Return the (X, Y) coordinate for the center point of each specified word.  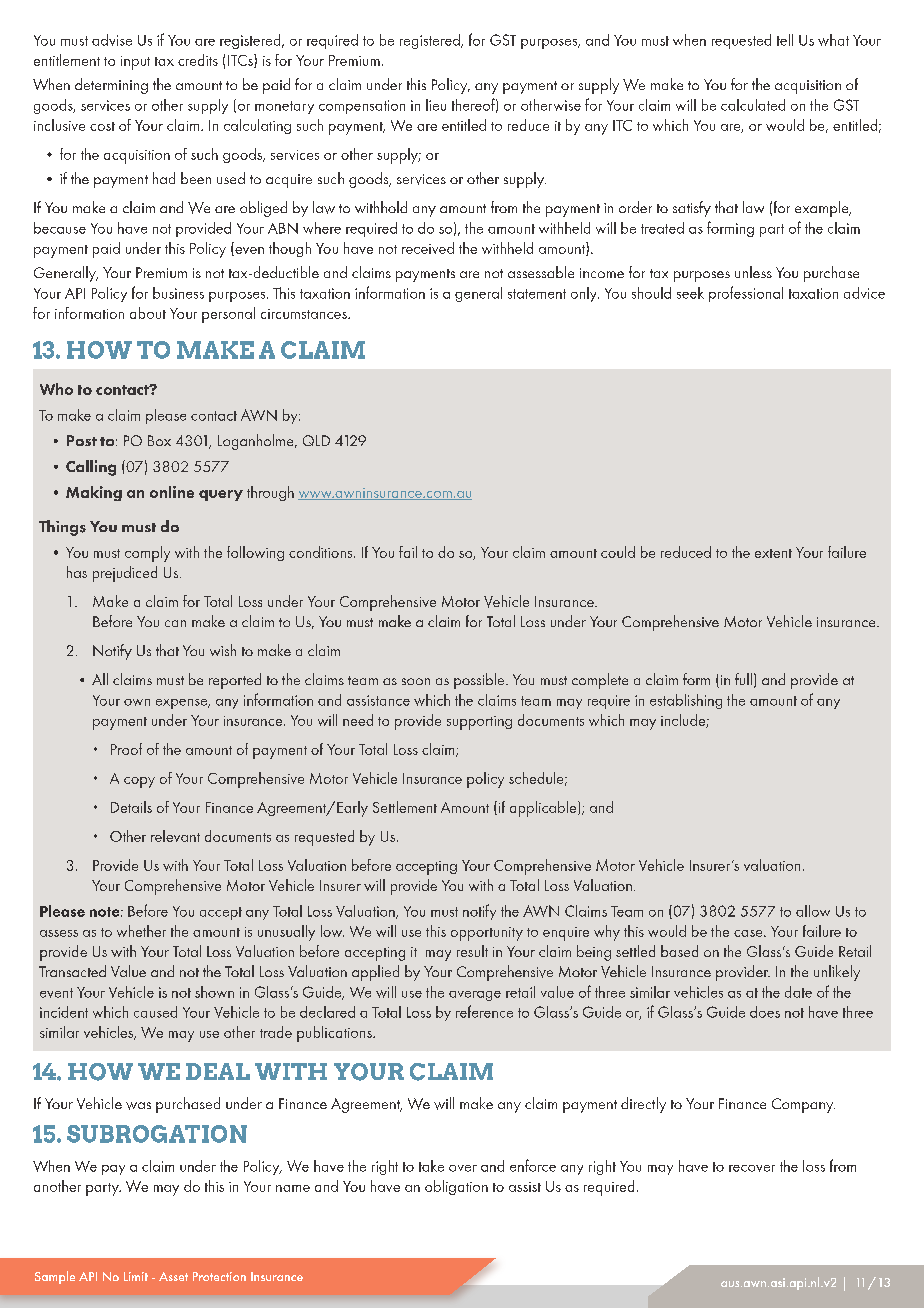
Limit (136, 1276)
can (175, 623)
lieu (436, 105)
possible (480, 681)
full (743, 679)
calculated (753, 105)
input (135, 63)
